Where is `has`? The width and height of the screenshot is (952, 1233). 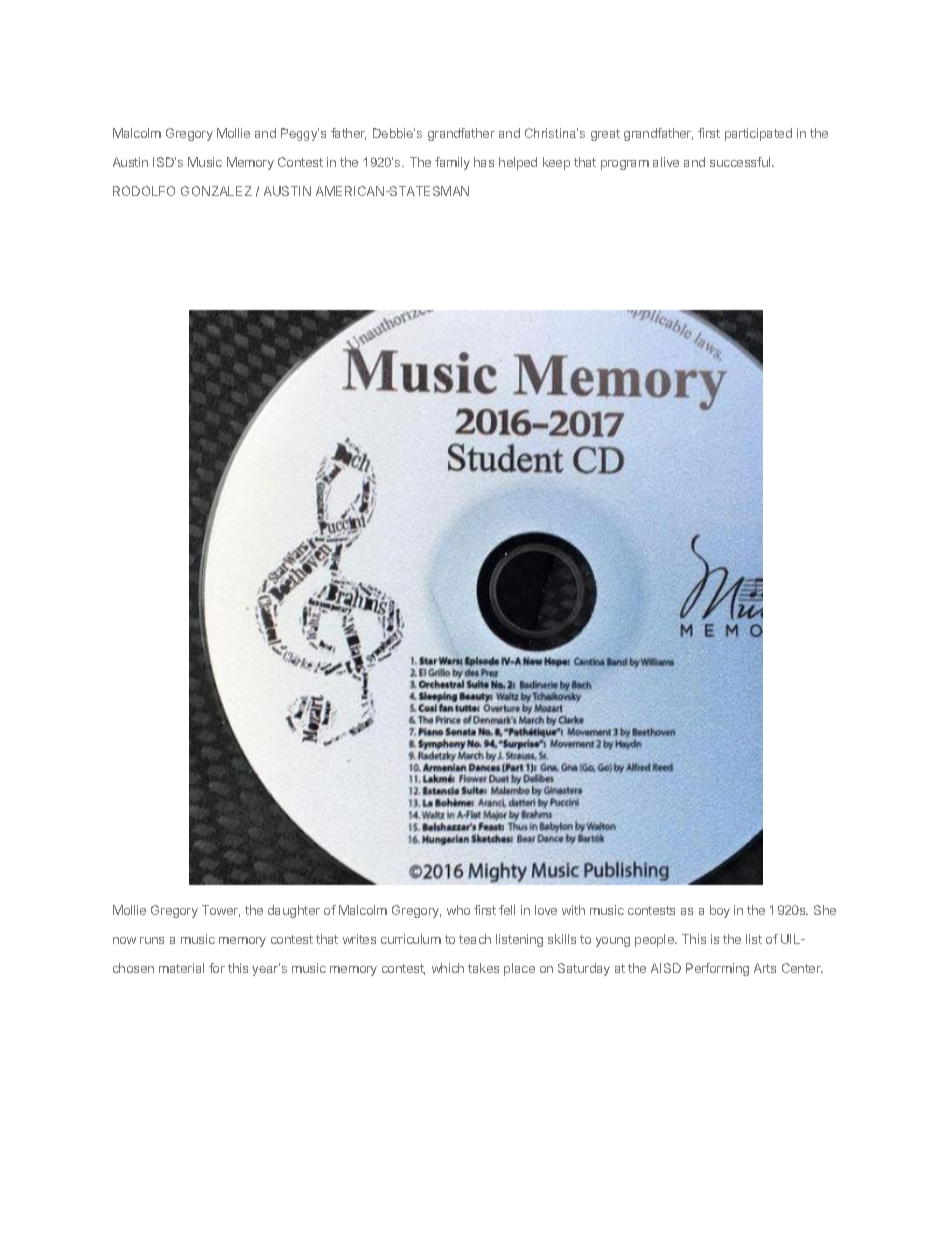
has is located at coordinates (484, 162).
